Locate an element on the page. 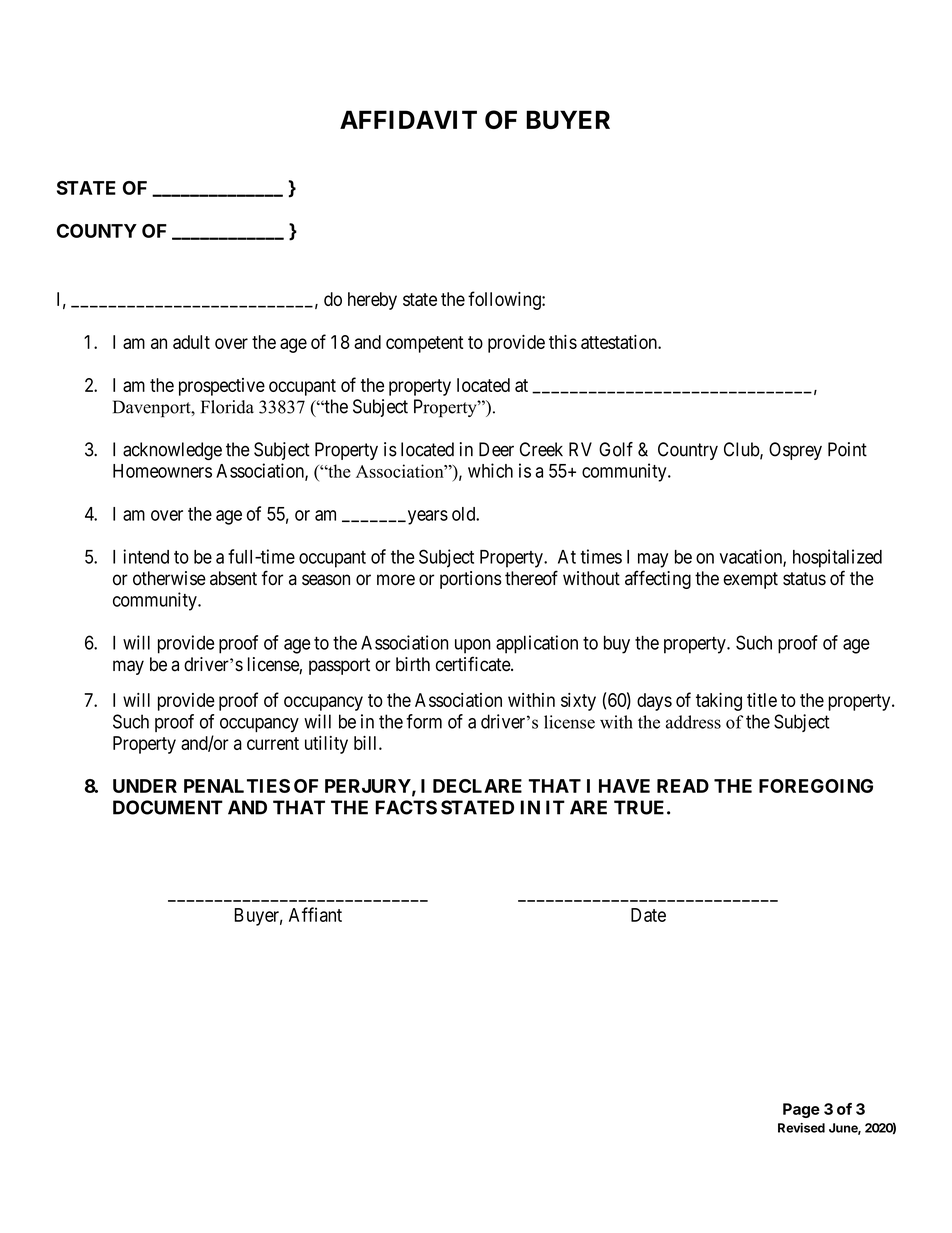 The width and height of the document is (952, 1233). AFFIDAVIT is located at coordinates (408, 119).
